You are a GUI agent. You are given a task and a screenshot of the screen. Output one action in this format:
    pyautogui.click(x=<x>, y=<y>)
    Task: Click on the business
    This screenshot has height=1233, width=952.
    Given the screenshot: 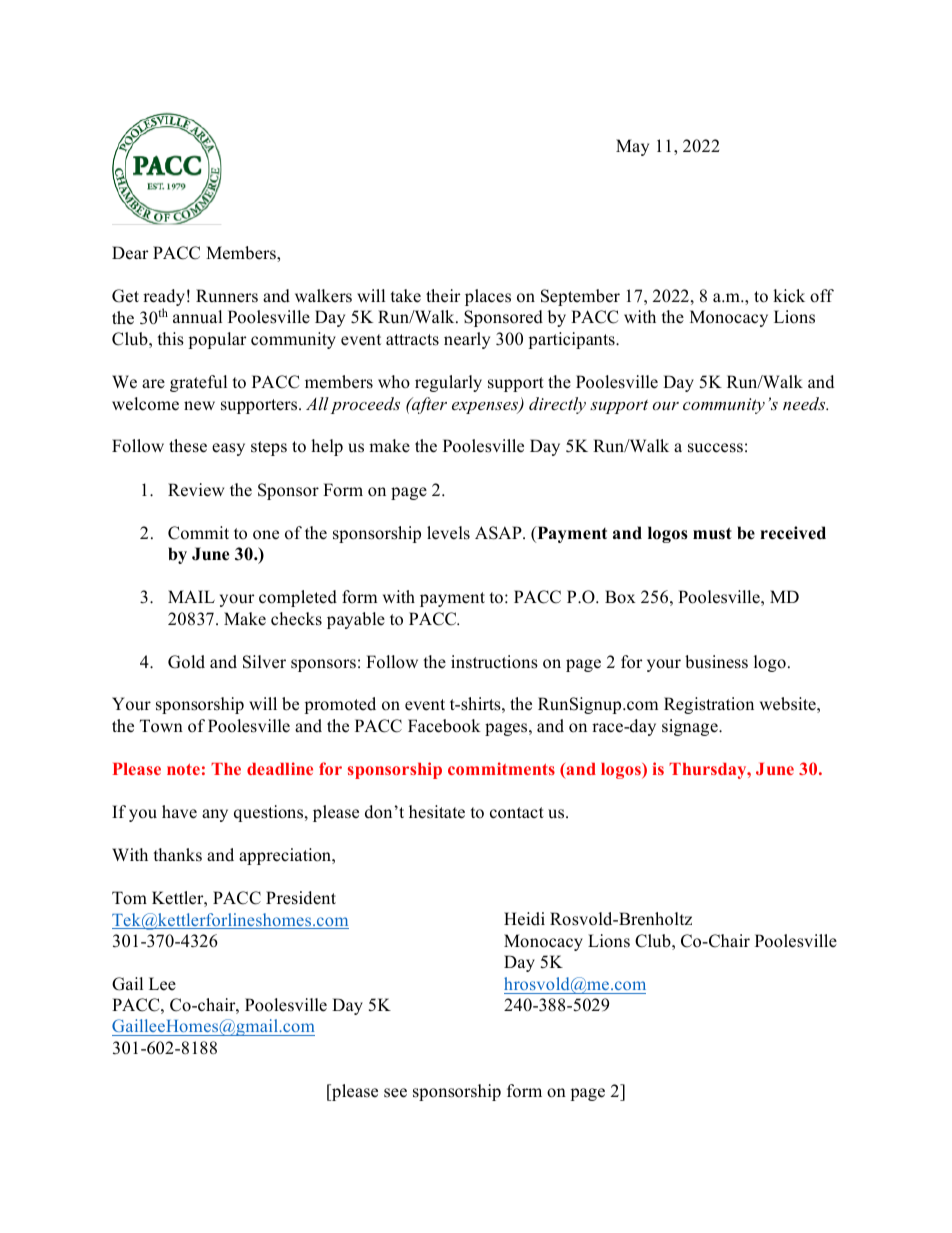 What is the action you would take?
    pyautogui.click(x=716, y=662)
